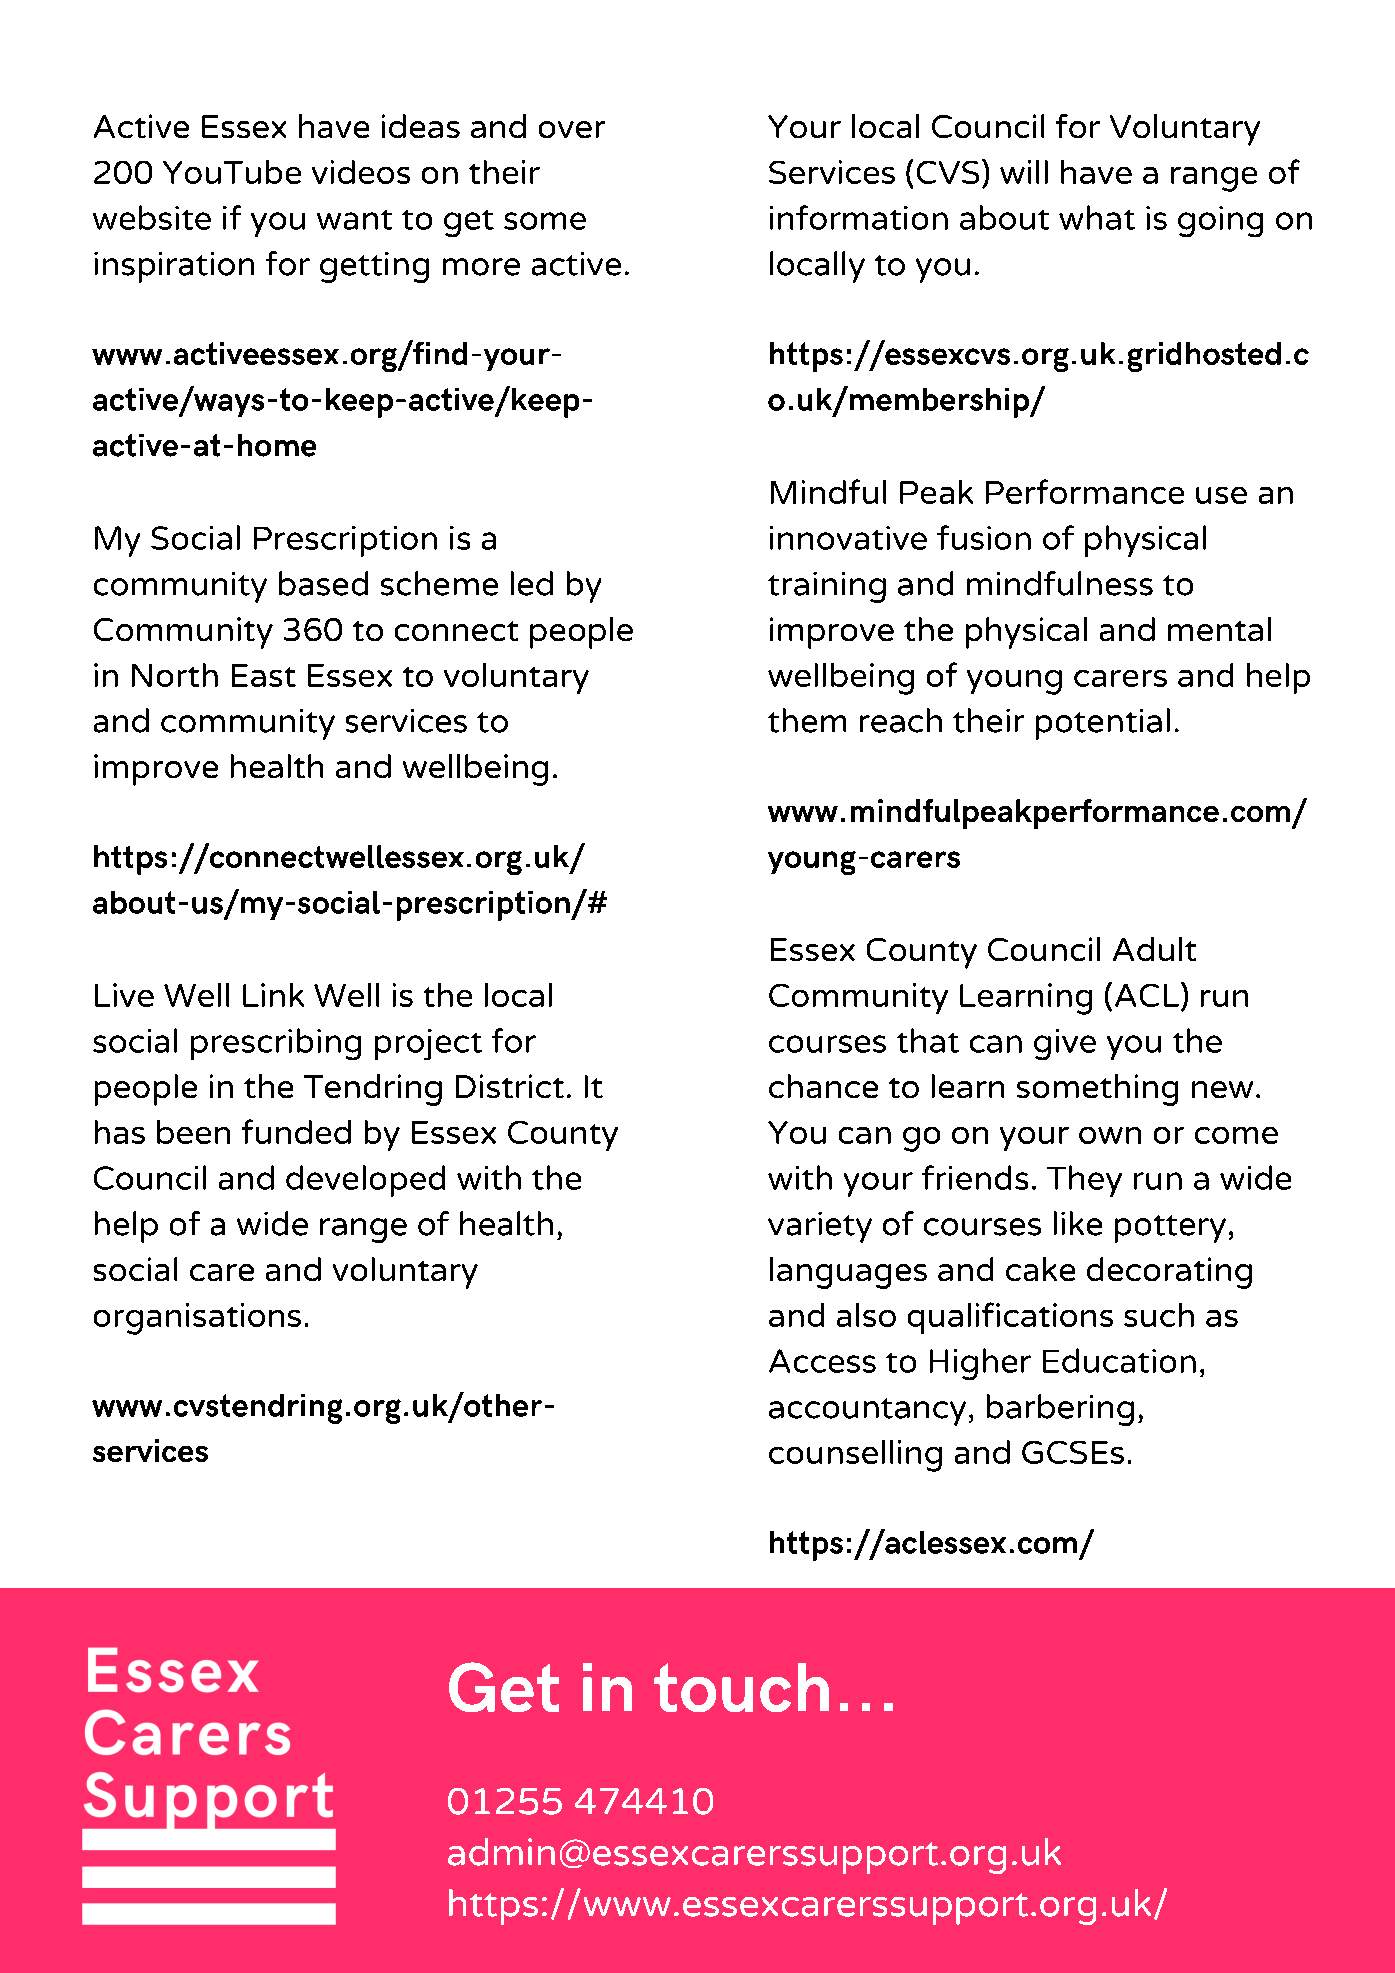 This document has width=1395, height=1973. What do you see at coordinates (296, 1131) in the document?
I see `funded` at bounding box center [296, 1131].
